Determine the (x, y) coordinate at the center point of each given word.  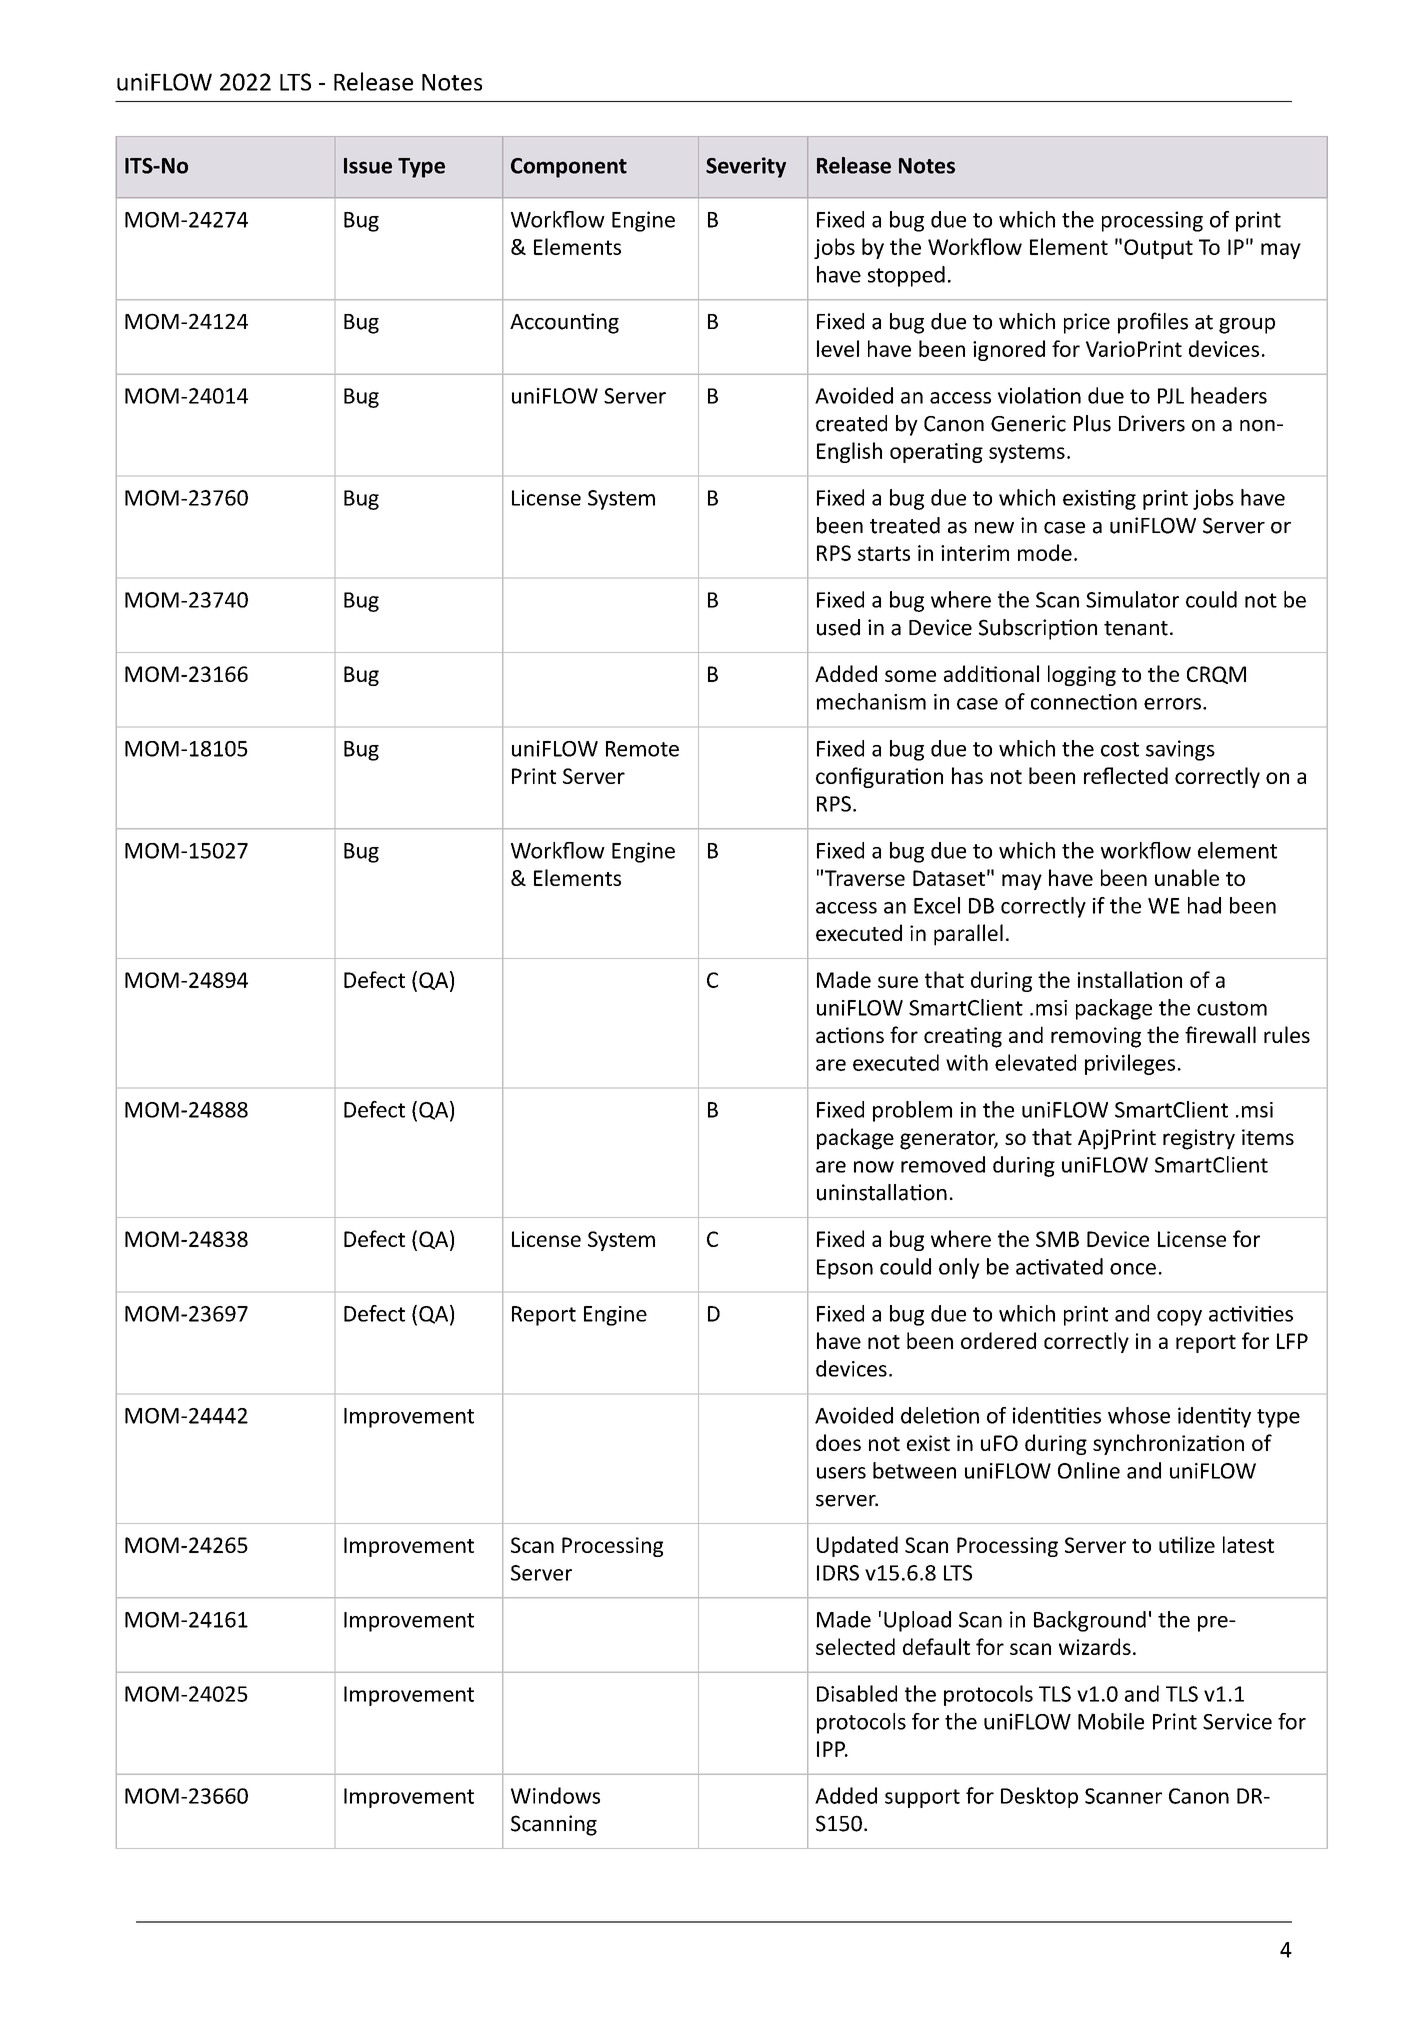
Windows (555, 1795)
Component (569, 168)
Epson (845, 1269)
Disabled (857, 1693)
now (874, 1167)
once (1133, 1269)
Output (1158, 249)
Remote (642, 749)
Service (1237, 1721)
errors (1172, 704)
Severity (746, 167)
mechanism (871, 701)
